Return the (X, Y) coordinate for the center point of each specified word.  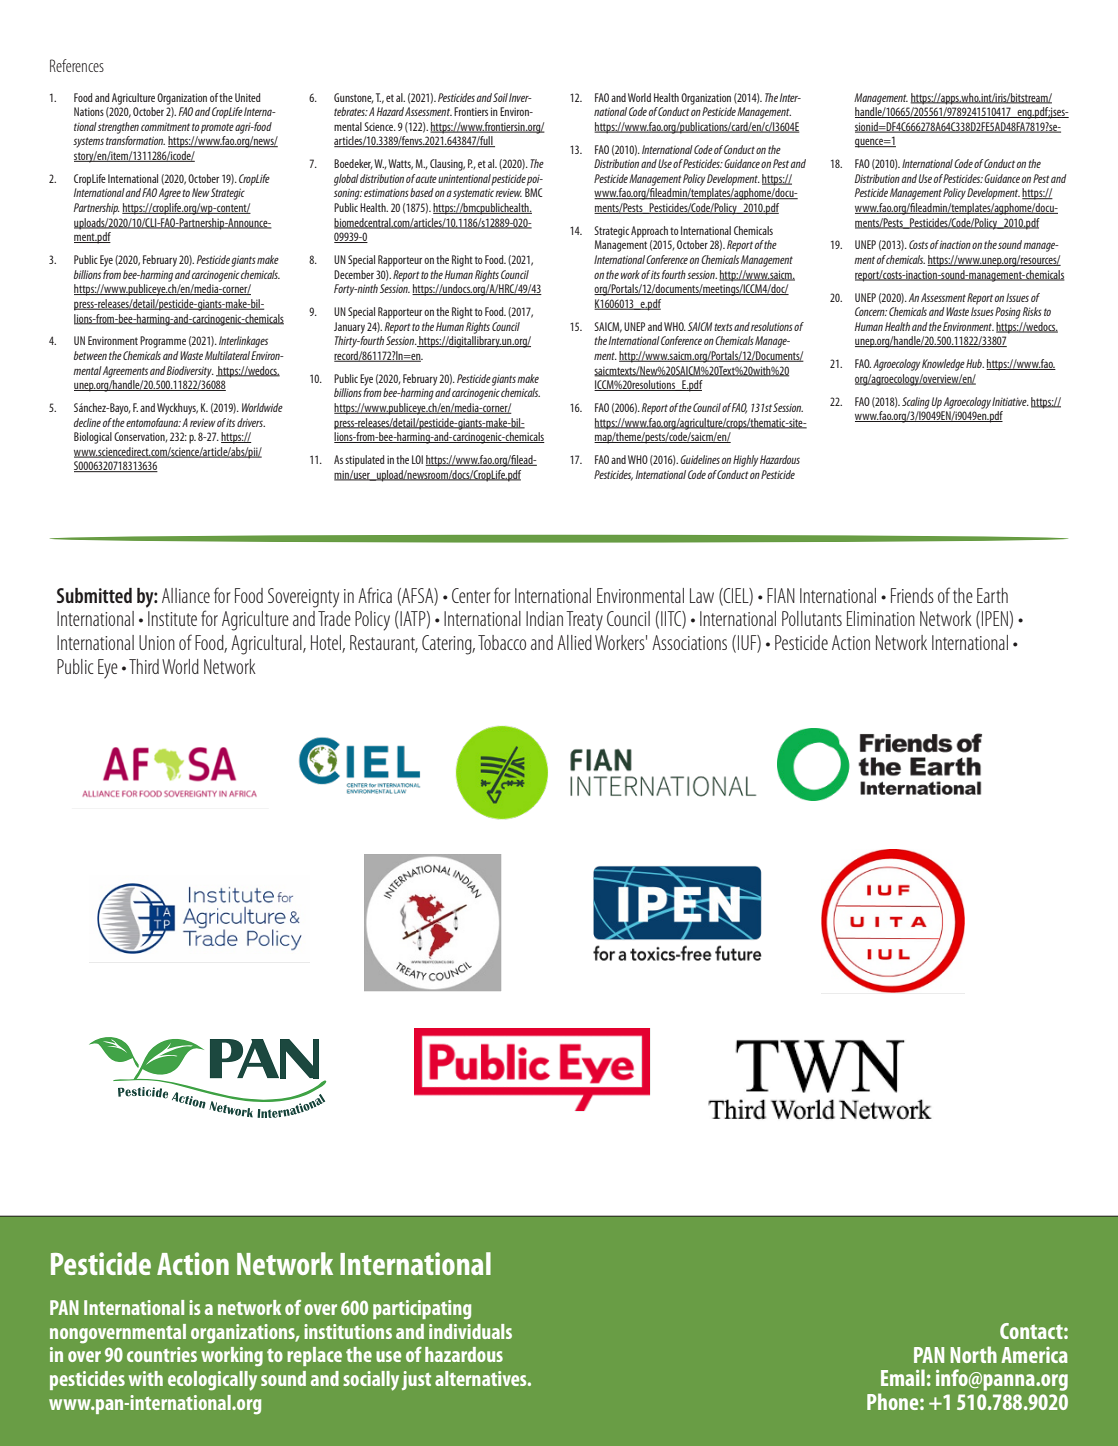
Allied (574, 642)
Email (903, 1377)
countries (162, 1354)
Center (471, 595)
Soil (500, 97)
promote (217, 128)
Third (144, 666)
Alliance (186, 595)
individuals (470, 1331)
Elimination (881, 618)
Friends (912, 595)
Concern (871, 311)
